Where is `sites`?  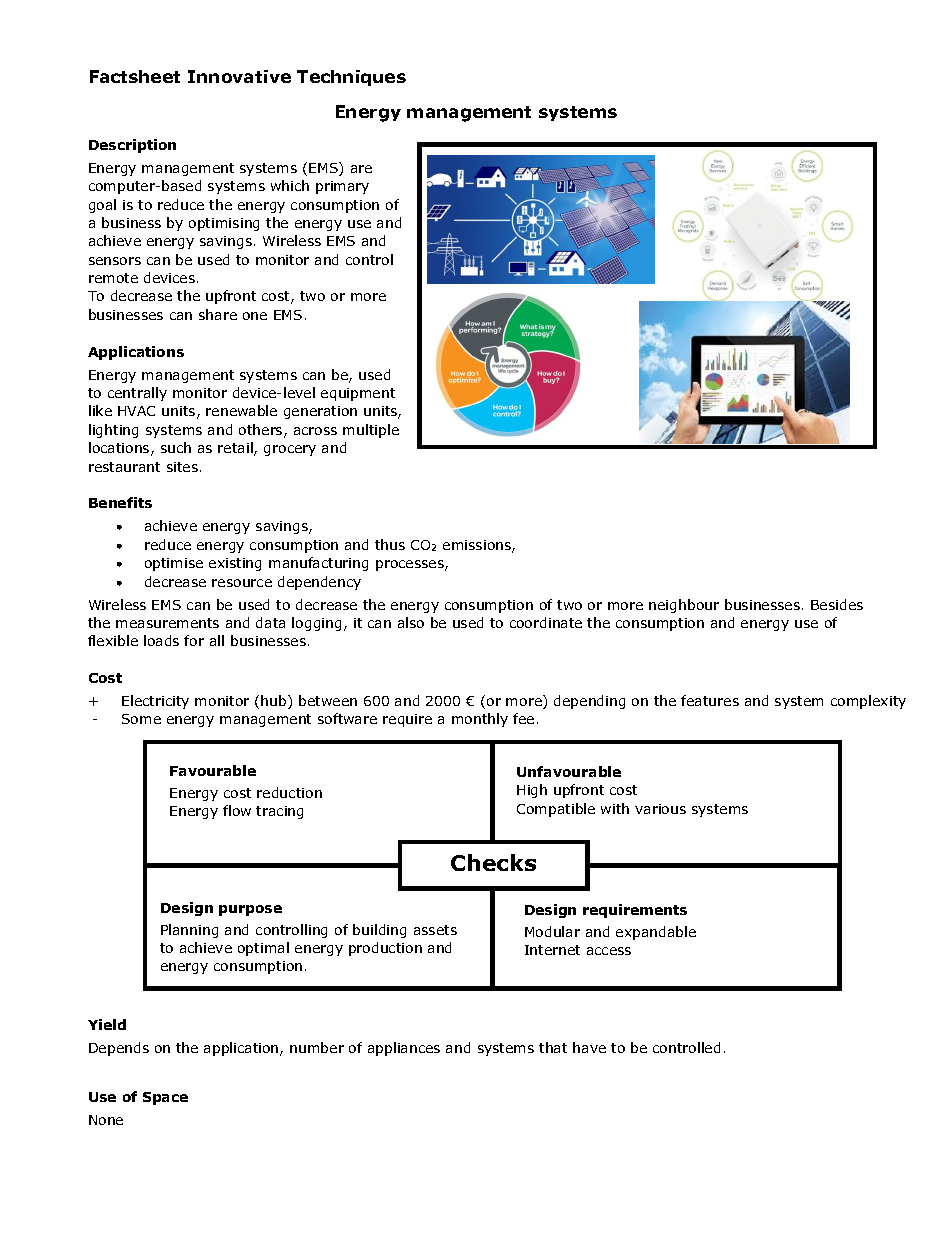
sites is located at coordinates (182, 467).
